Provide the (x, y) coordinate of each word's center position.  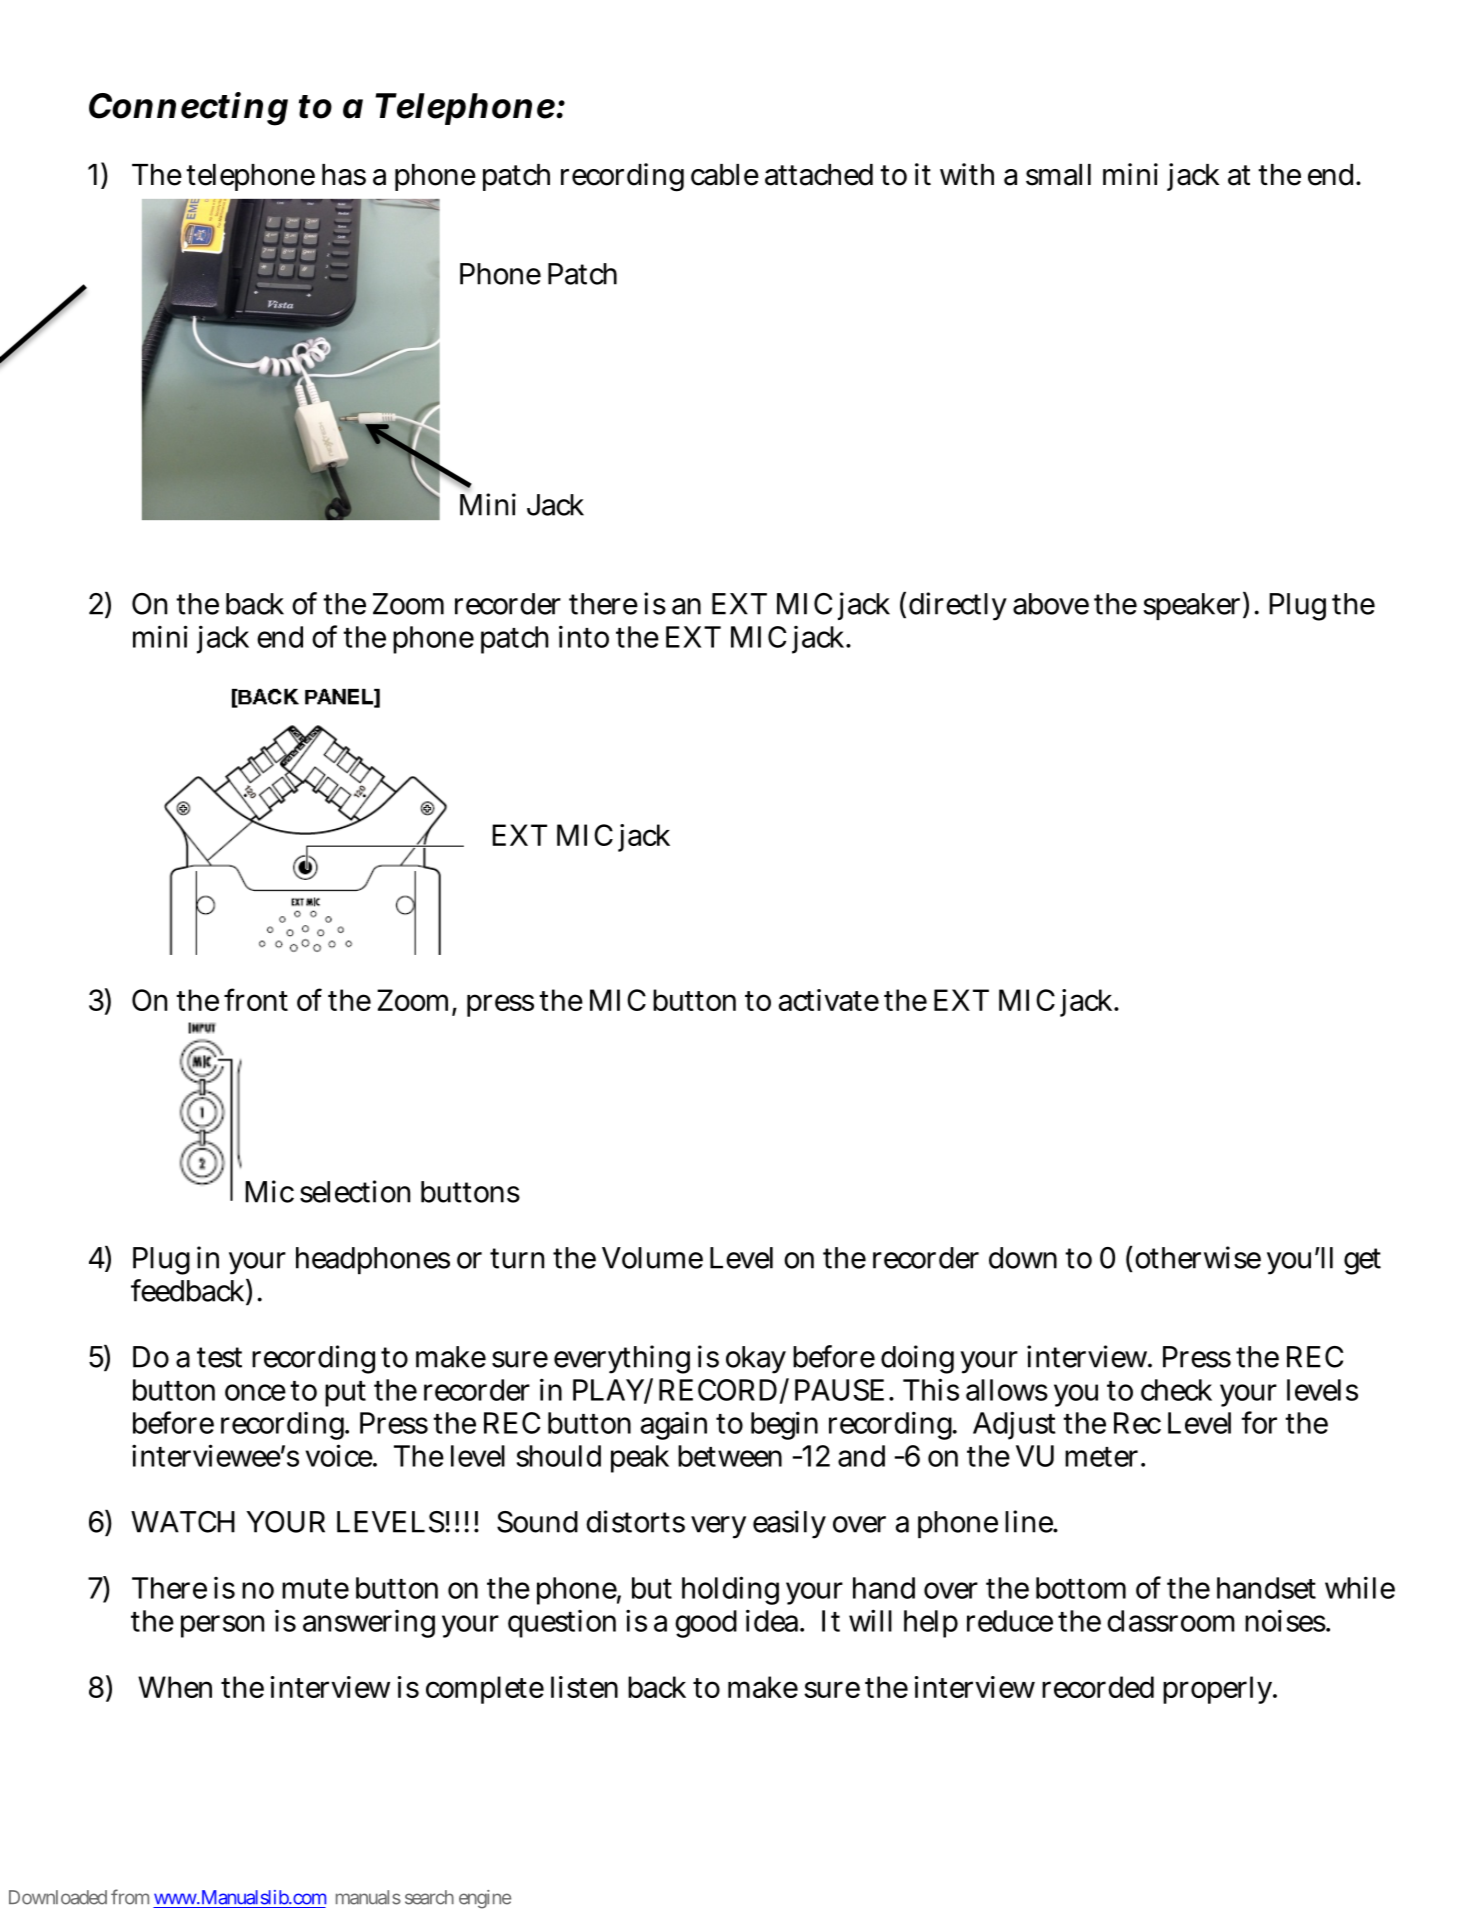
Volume (652, 1258)
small (1058, 175)
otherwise (1198, 1257)
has (344, 175)
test (219, 1357)
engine (485, 1899)
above (1051, 604)
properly (1219, 1690)
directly (958, 606)
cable (725, 175)
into (584, 636)
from (130, 1897)
